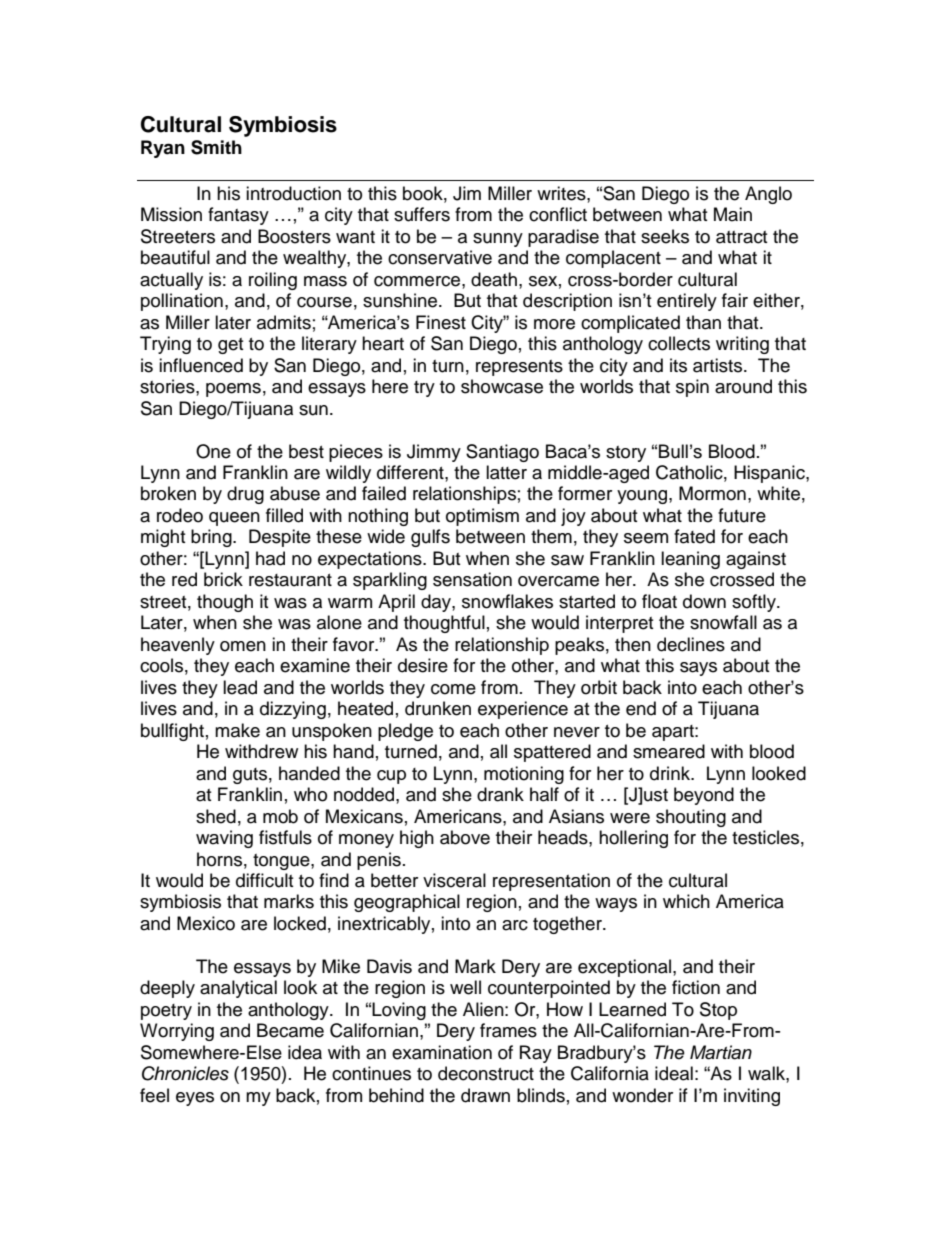 The height and width of the screenshot is (1233, 952). Describe the element at coordinates (500, 794) in the screenshot. I see `drank` at that location.
